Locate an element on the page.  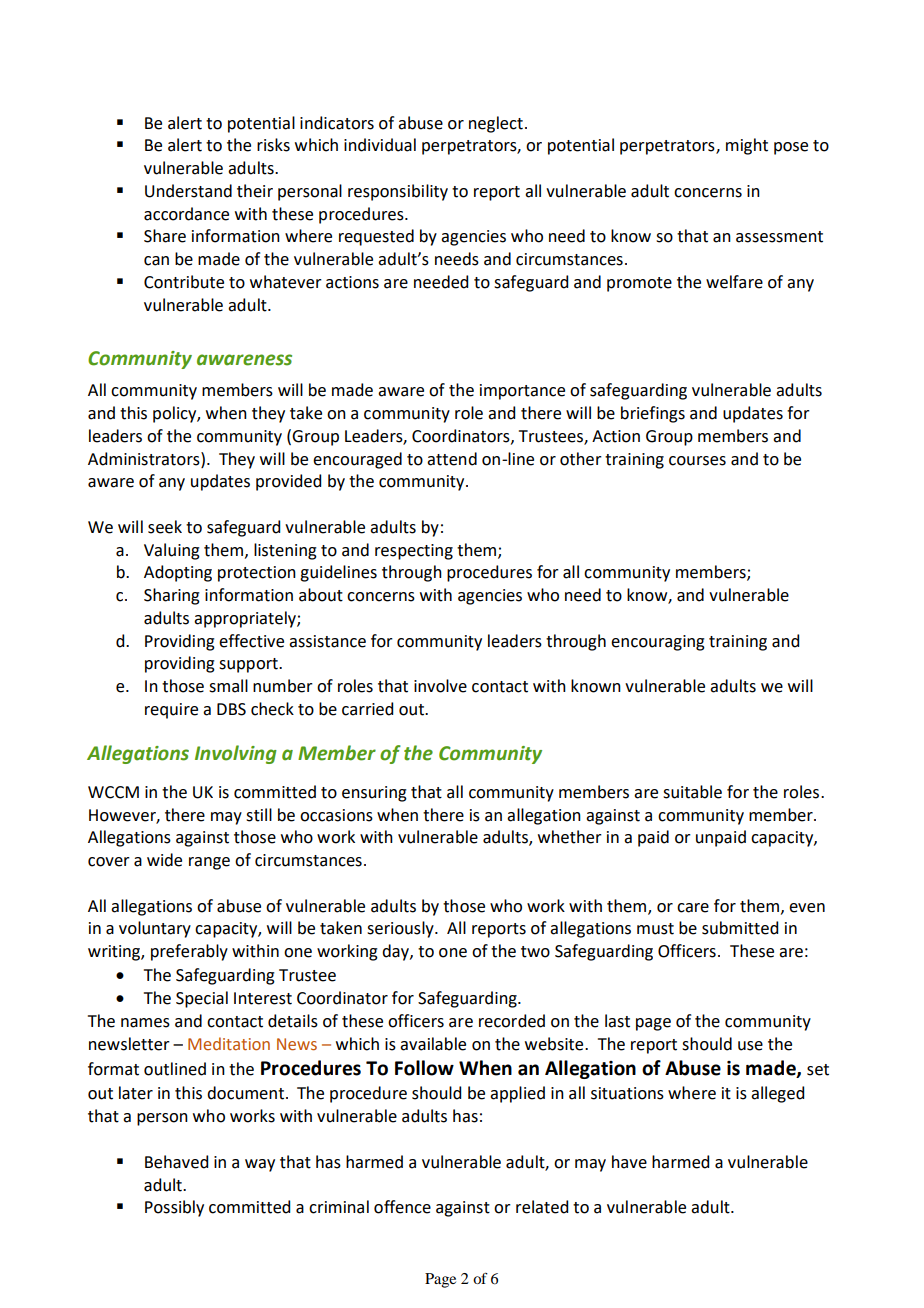
courses is located at coordinates (697, 461).
